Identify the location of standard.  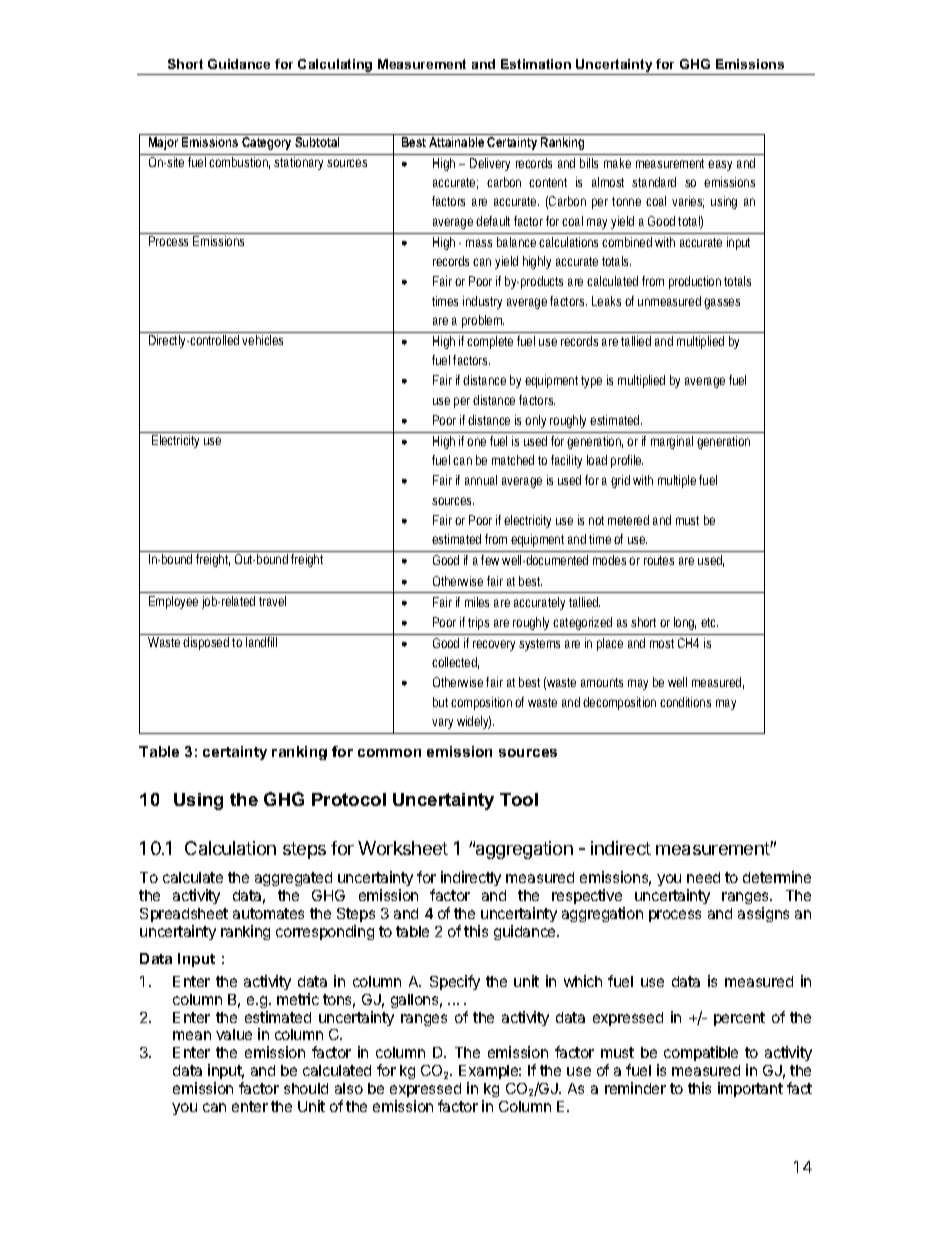
(654, 182).
